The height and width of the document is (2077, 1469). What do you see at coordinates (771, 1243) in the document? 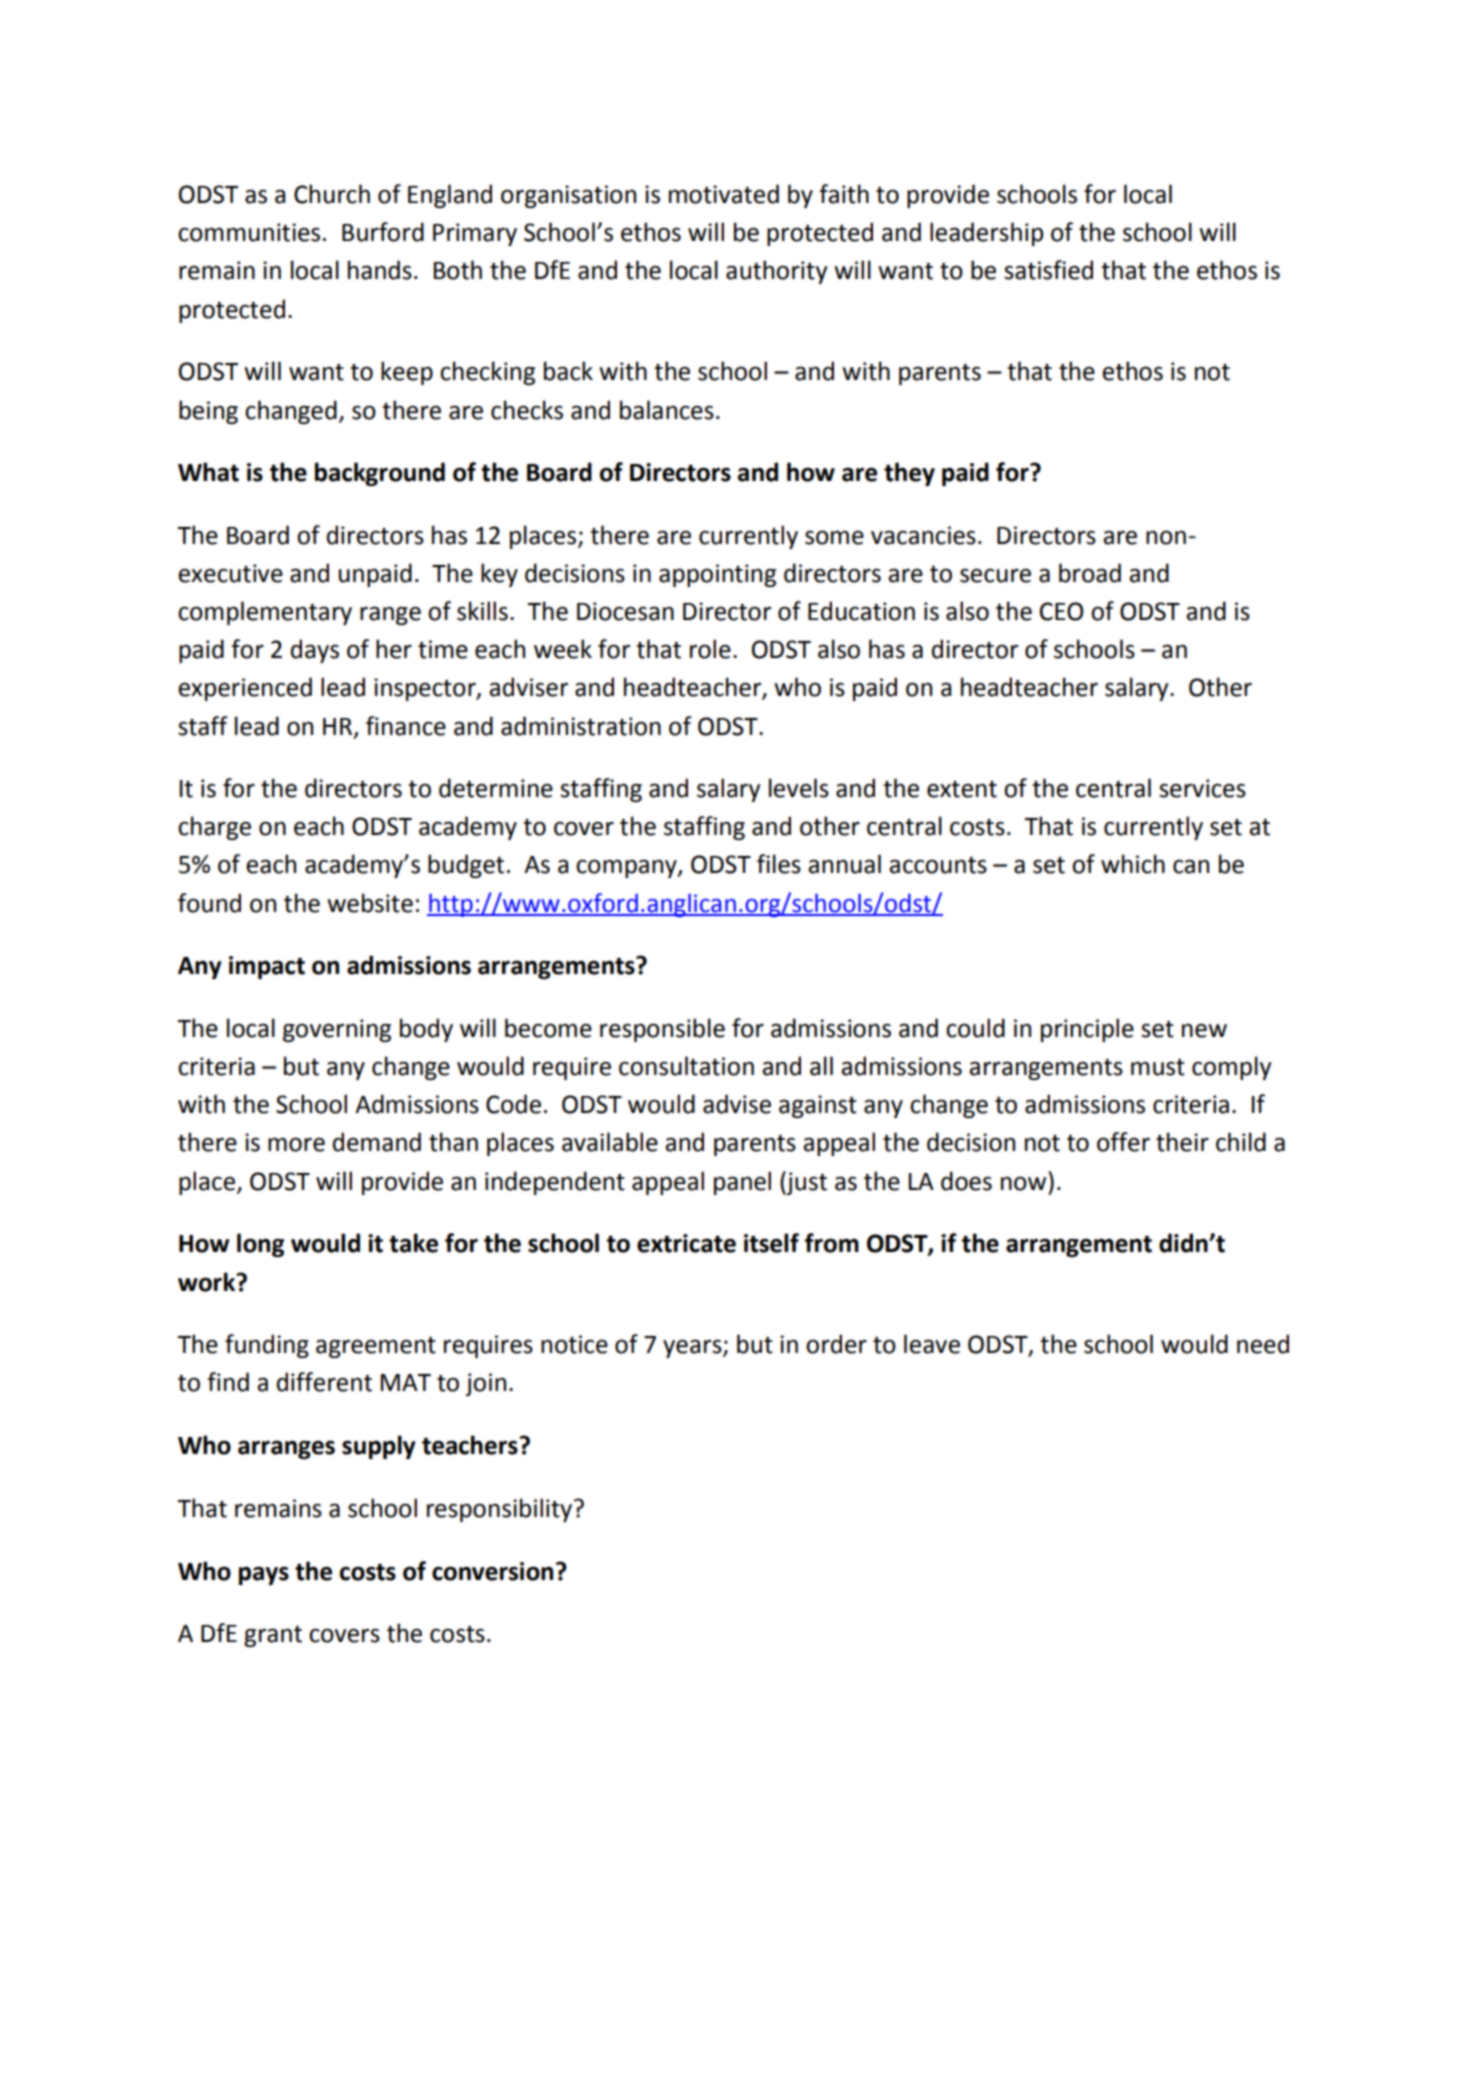
I see `itself` at bounding box center [771, 1243].
